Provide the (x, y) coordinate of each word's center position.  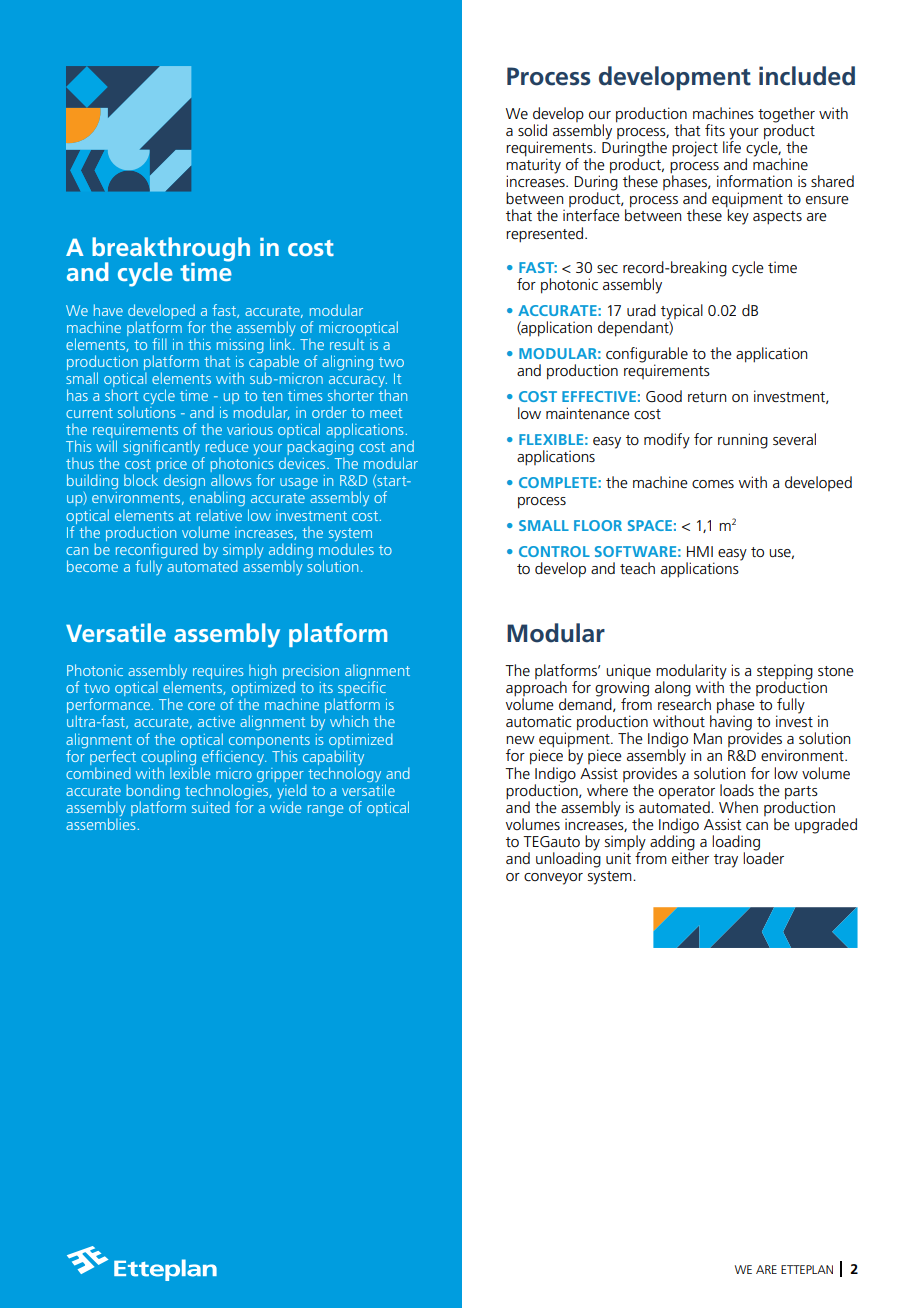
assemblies (100, 824)
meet (386, 413)
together (786, 116)
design (184, 481)
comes (713, 484)
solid (532, 130)
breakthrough (171, 250)
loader (763, 857)
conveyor (553, 879)
